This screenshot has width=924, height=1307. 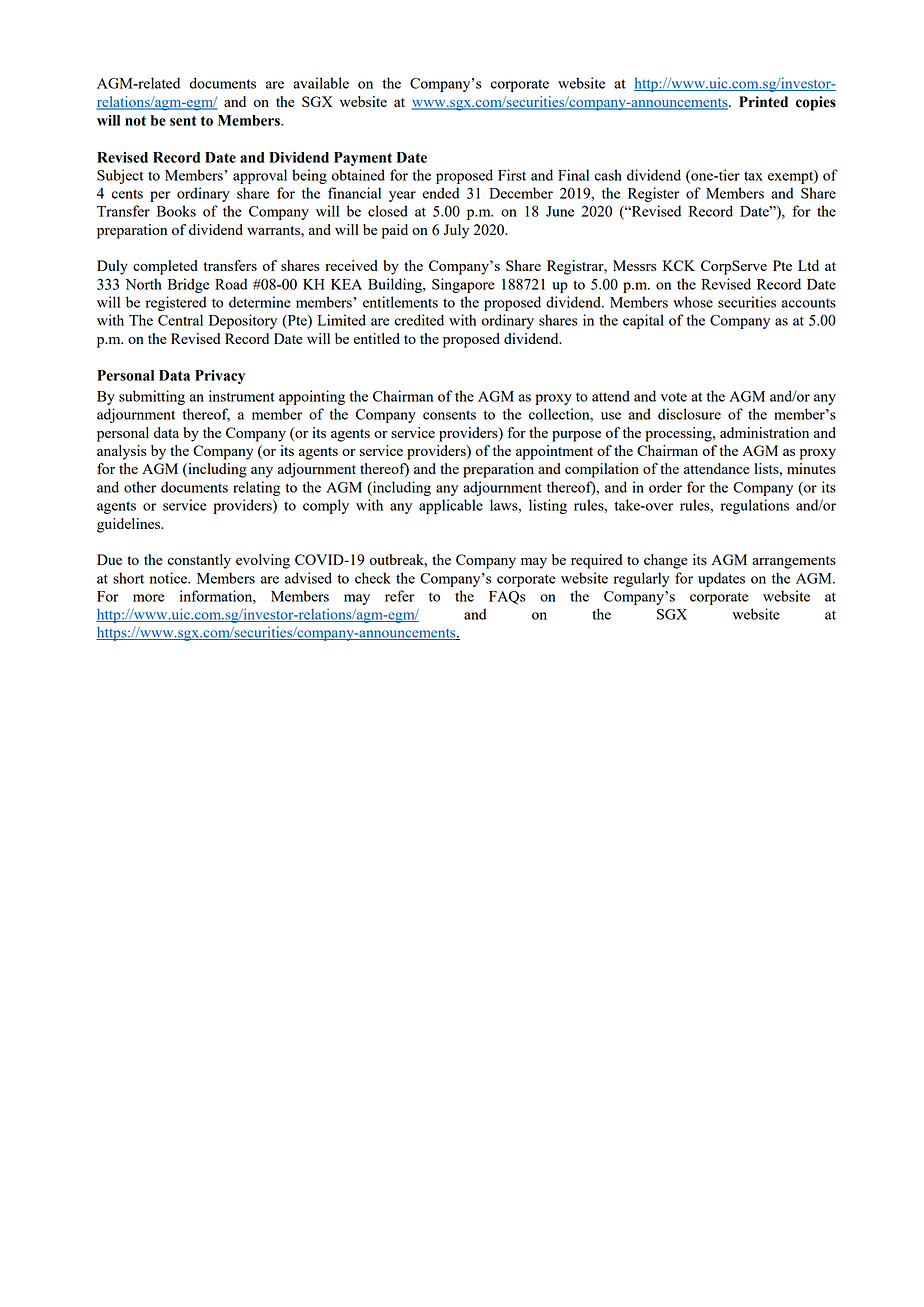 I want to click on Bridge, so click(x=188, y=285).
